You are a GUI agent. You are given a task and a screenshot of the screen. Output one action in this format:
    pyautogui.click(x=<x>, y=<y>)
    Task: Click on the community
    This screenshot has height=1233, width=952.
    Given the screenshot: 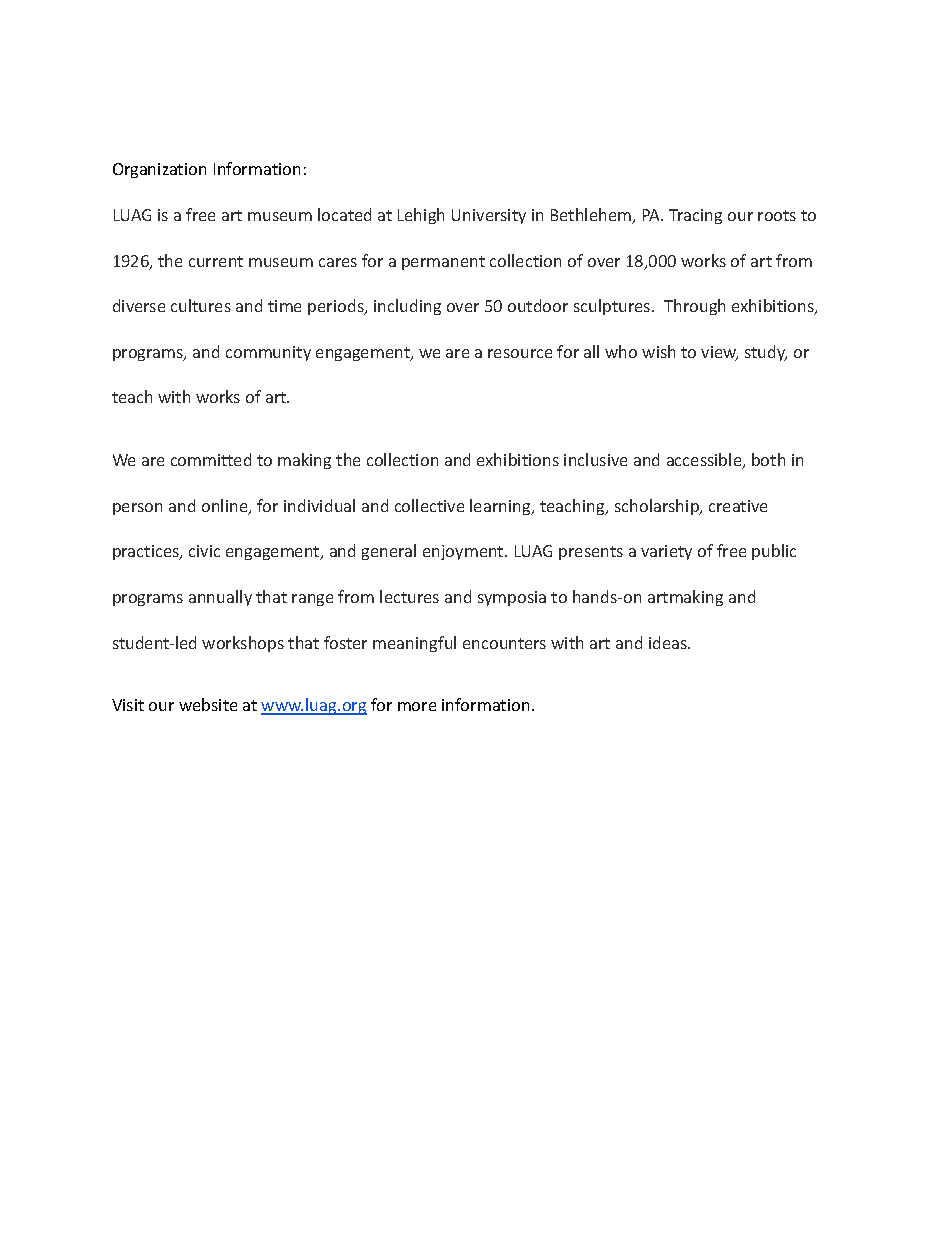 What is the action you would take?
    pyautogui.click(x=268, y=353)
